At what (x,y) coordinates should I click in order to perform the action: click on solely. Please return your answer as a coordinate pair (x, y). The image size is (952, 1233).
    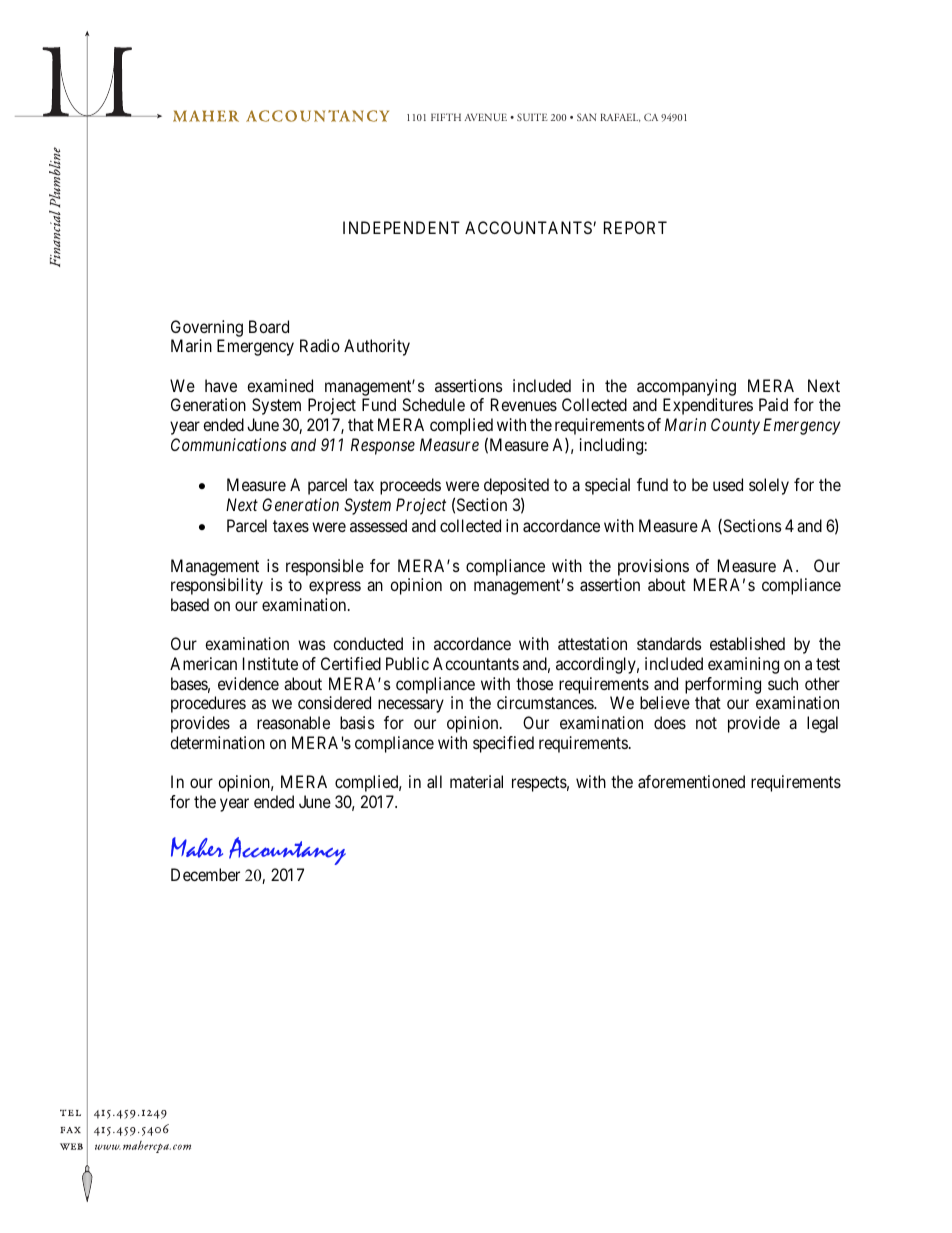
    Looking at the image, I should click on (769, 486).
